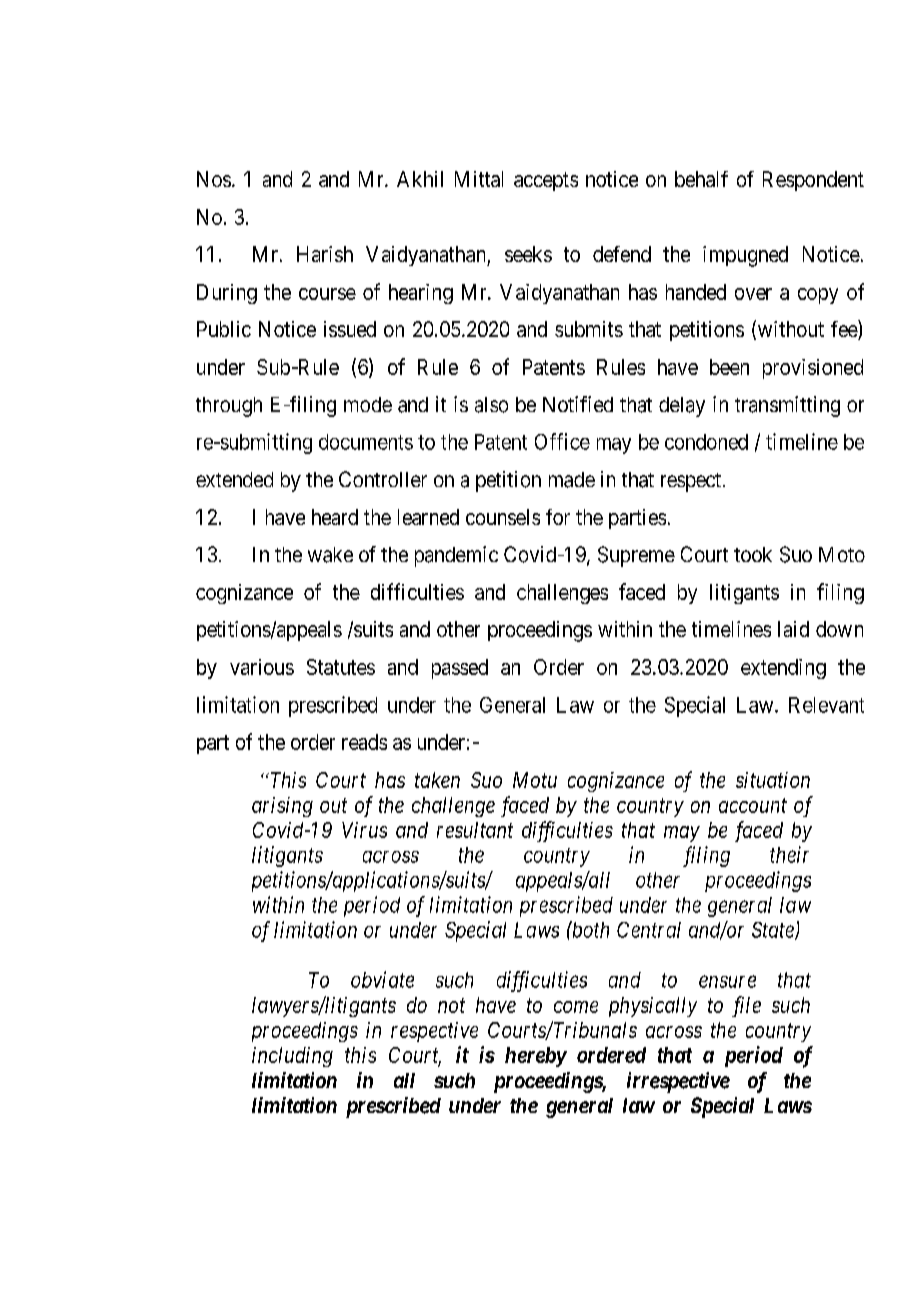  I want to click on accepts, so click(546, 181).
